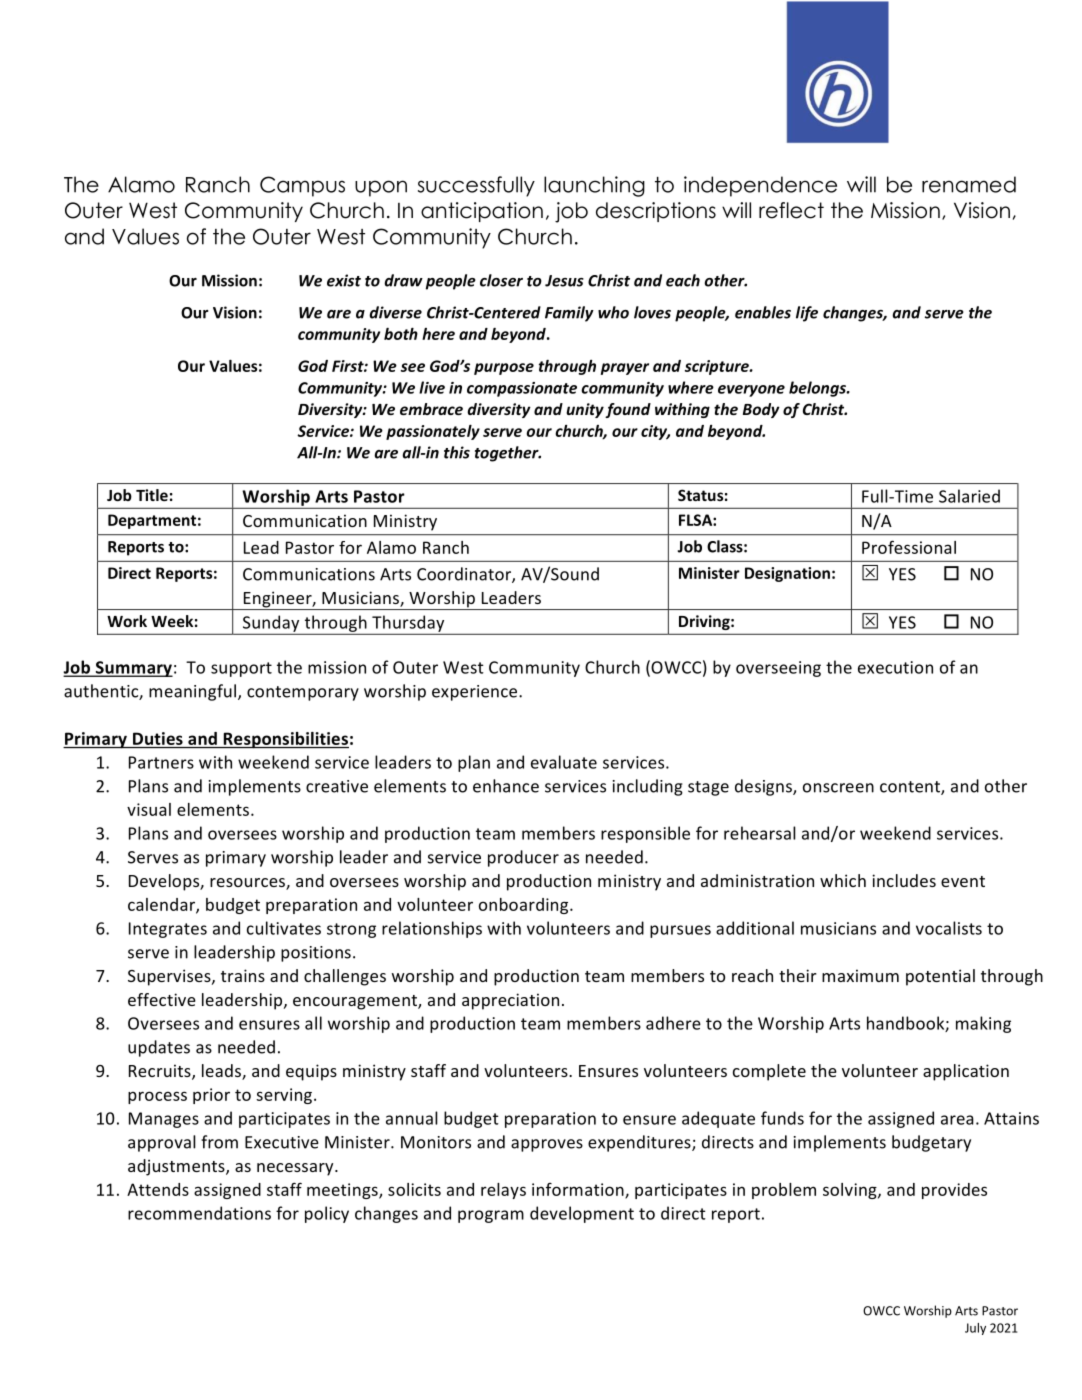  I want to click on Thursday, so click(408, 623).
